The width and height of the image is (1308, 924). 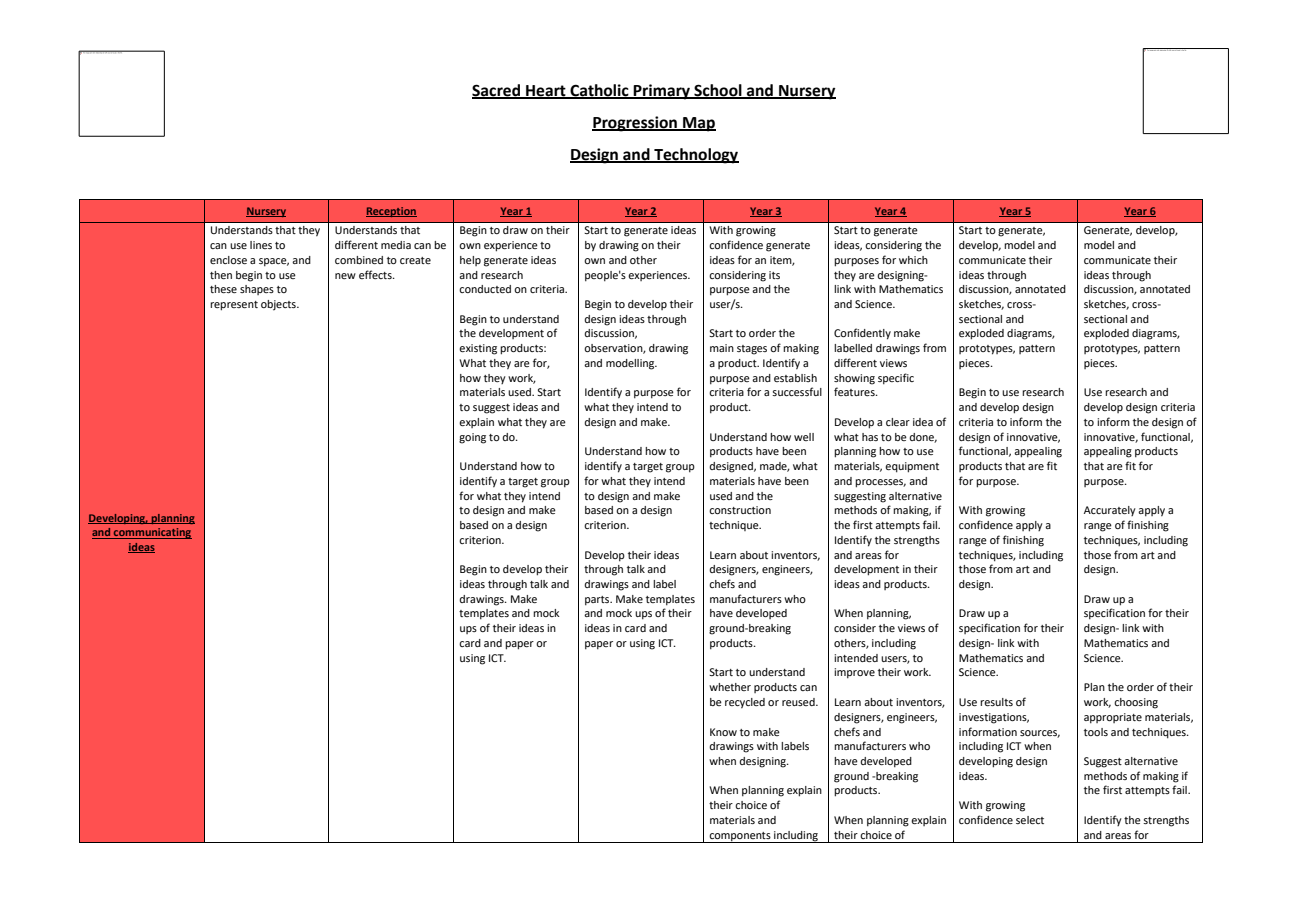 What do you see at coordinates (740, 510) in the image?
I see `construction` at bounding box center [740, 510].
